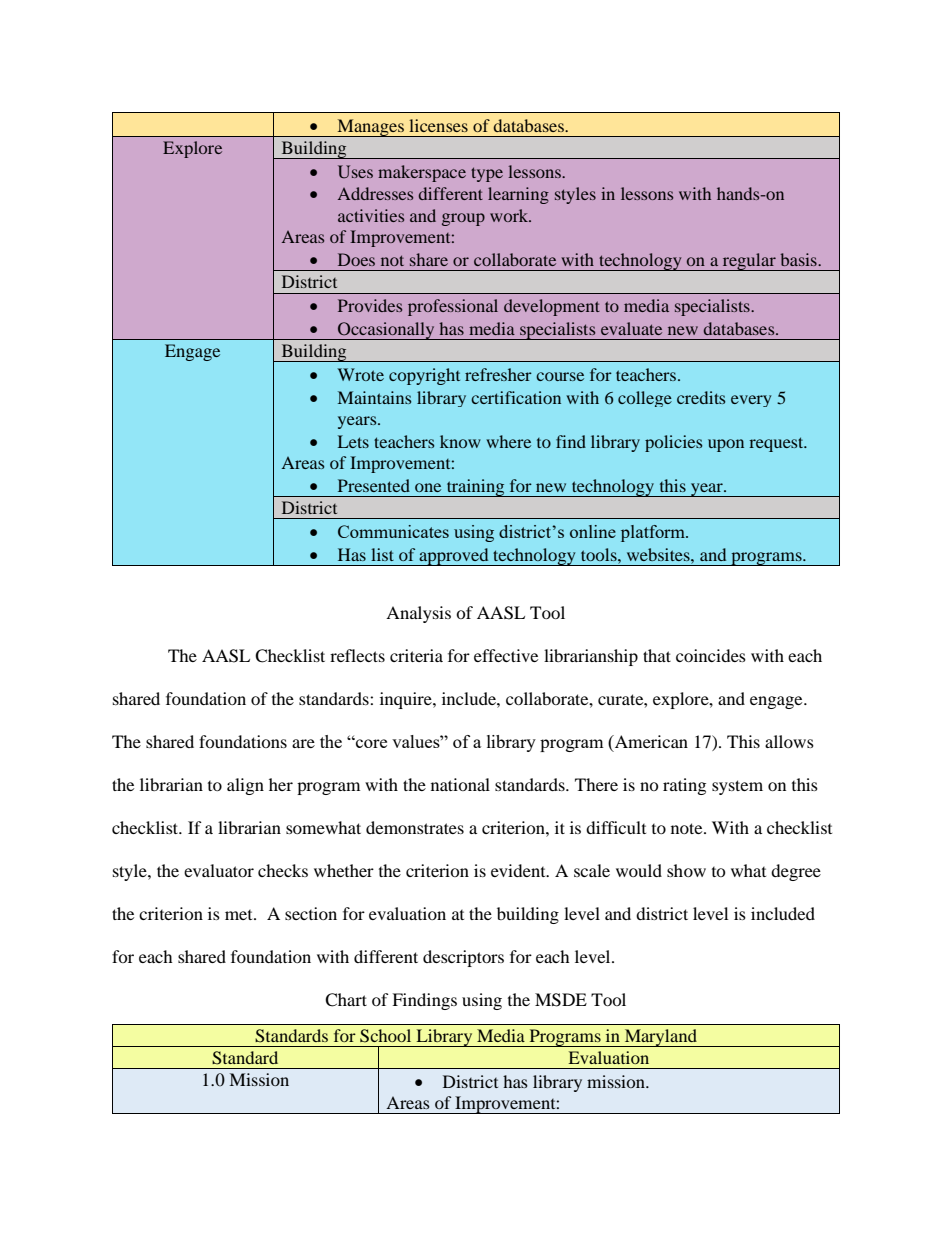 This page has width=952, height=1233. I want to click on reflects, so click(357, 655).
